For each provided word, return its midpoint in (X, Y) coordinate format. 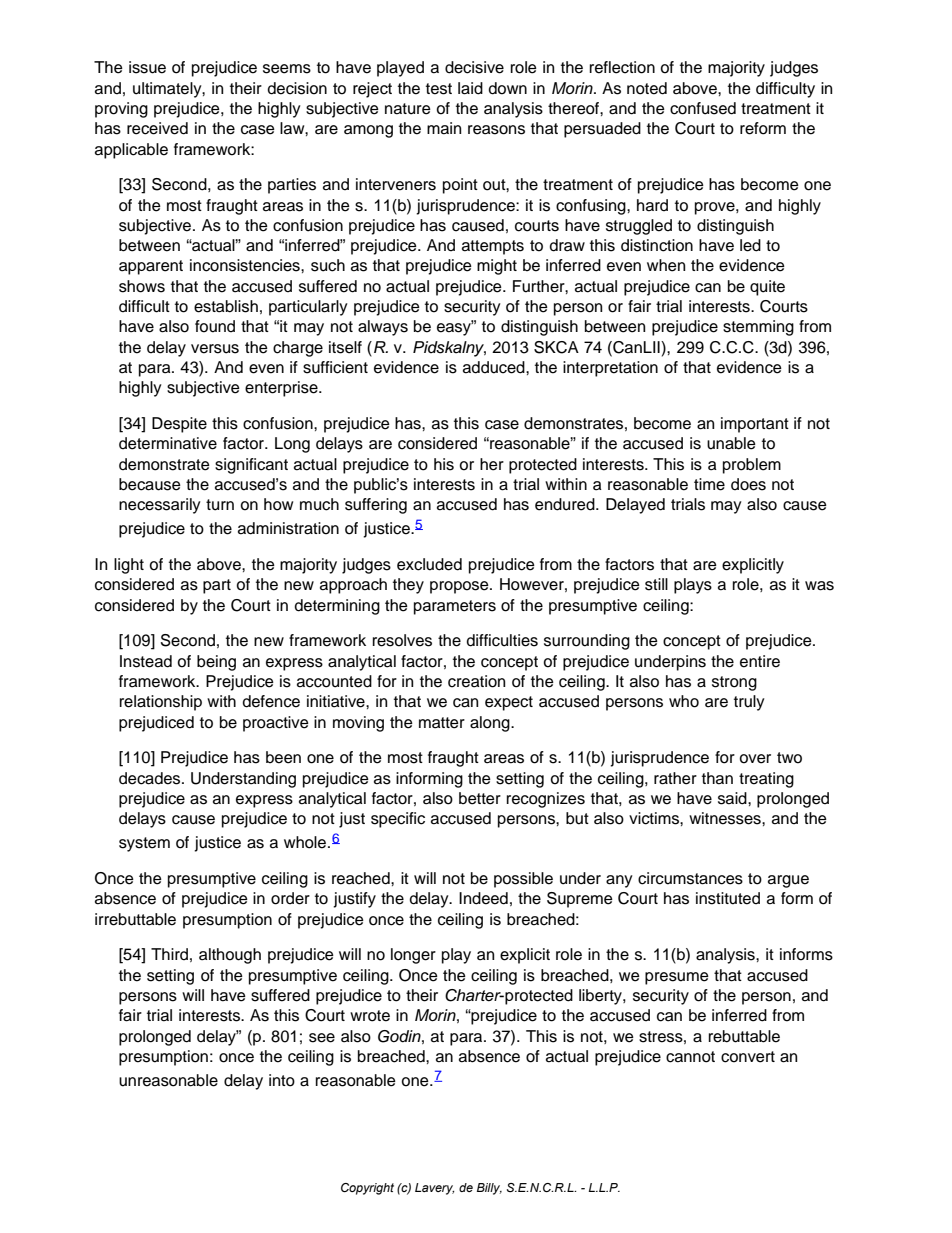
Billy (489, 1189)
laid (470, 88)
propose (460, 587)
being (216, 663)
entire (760, 661)
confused (703, 108)
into (282, 1080)
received (157, 128)
